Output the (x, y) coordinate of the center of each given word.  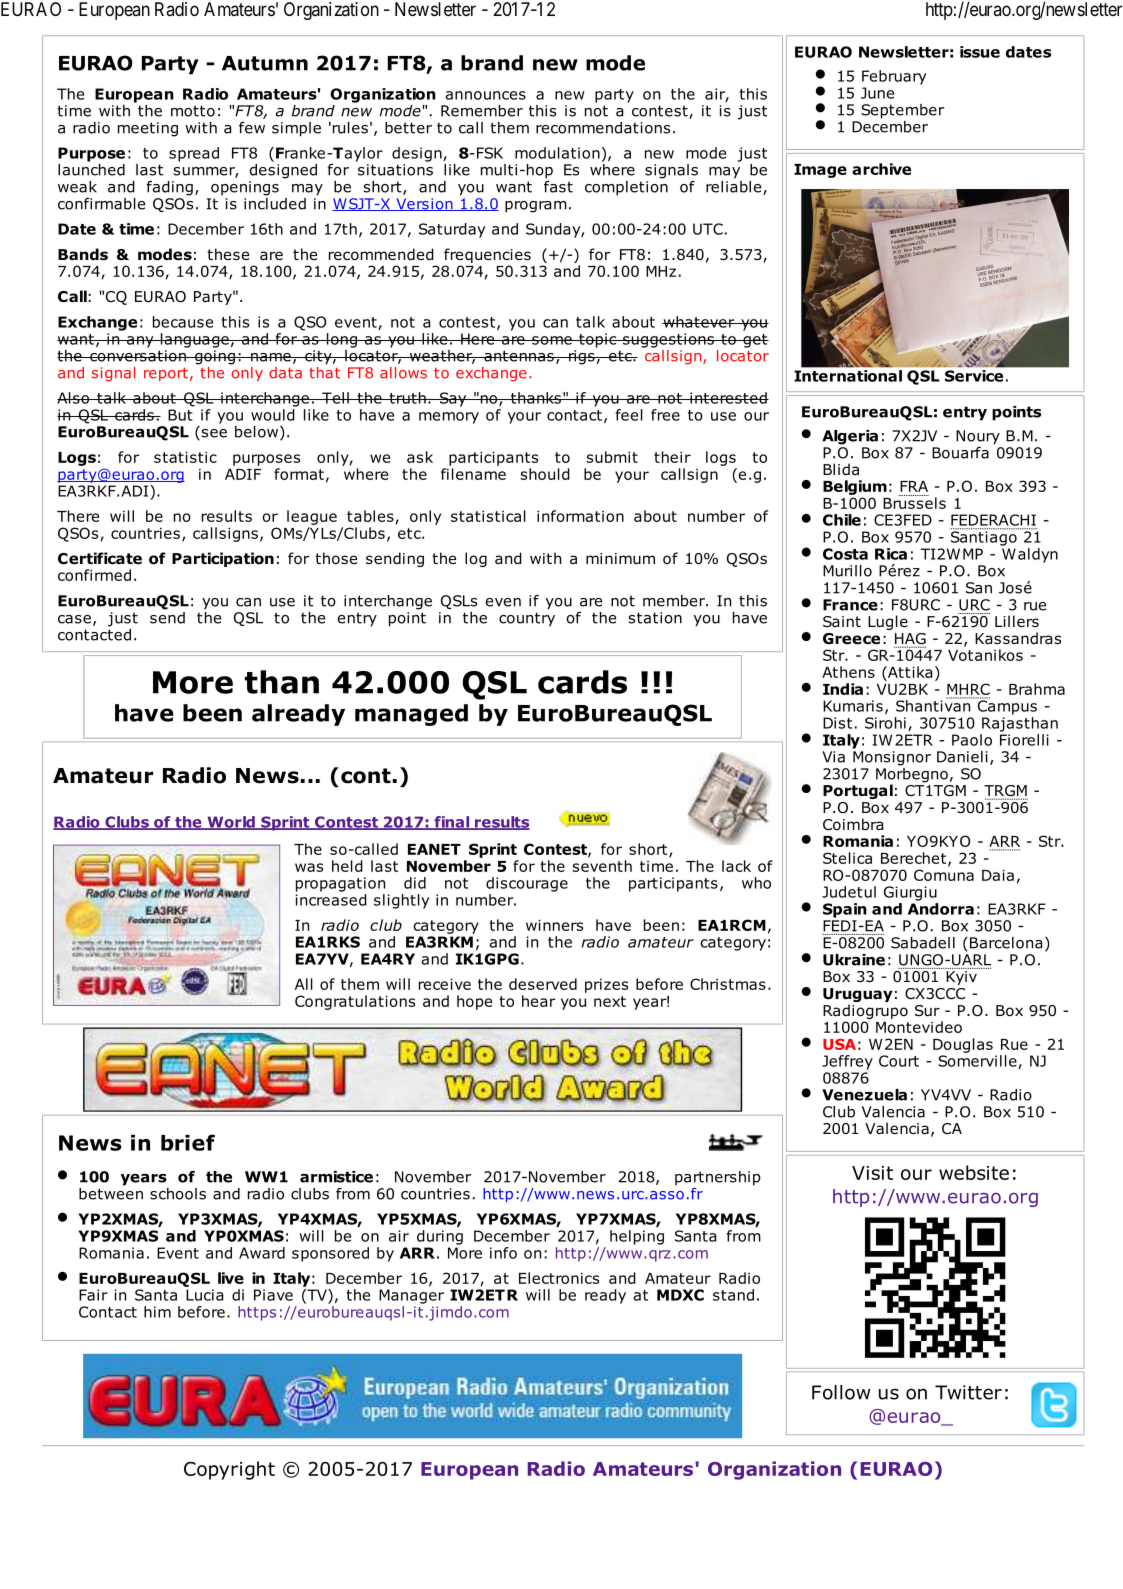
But (180, 415)
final (452, 823)
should (545, 474)
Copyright (229, 1470)
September (902, 111)
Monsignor (892, 758)
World (231, 823)
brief (188, 1142)
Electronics (559, 1278)
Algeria (850, 437)
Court (899, 1061)
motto (193, 111)
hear (538, 1001)
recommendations (603, 128)
